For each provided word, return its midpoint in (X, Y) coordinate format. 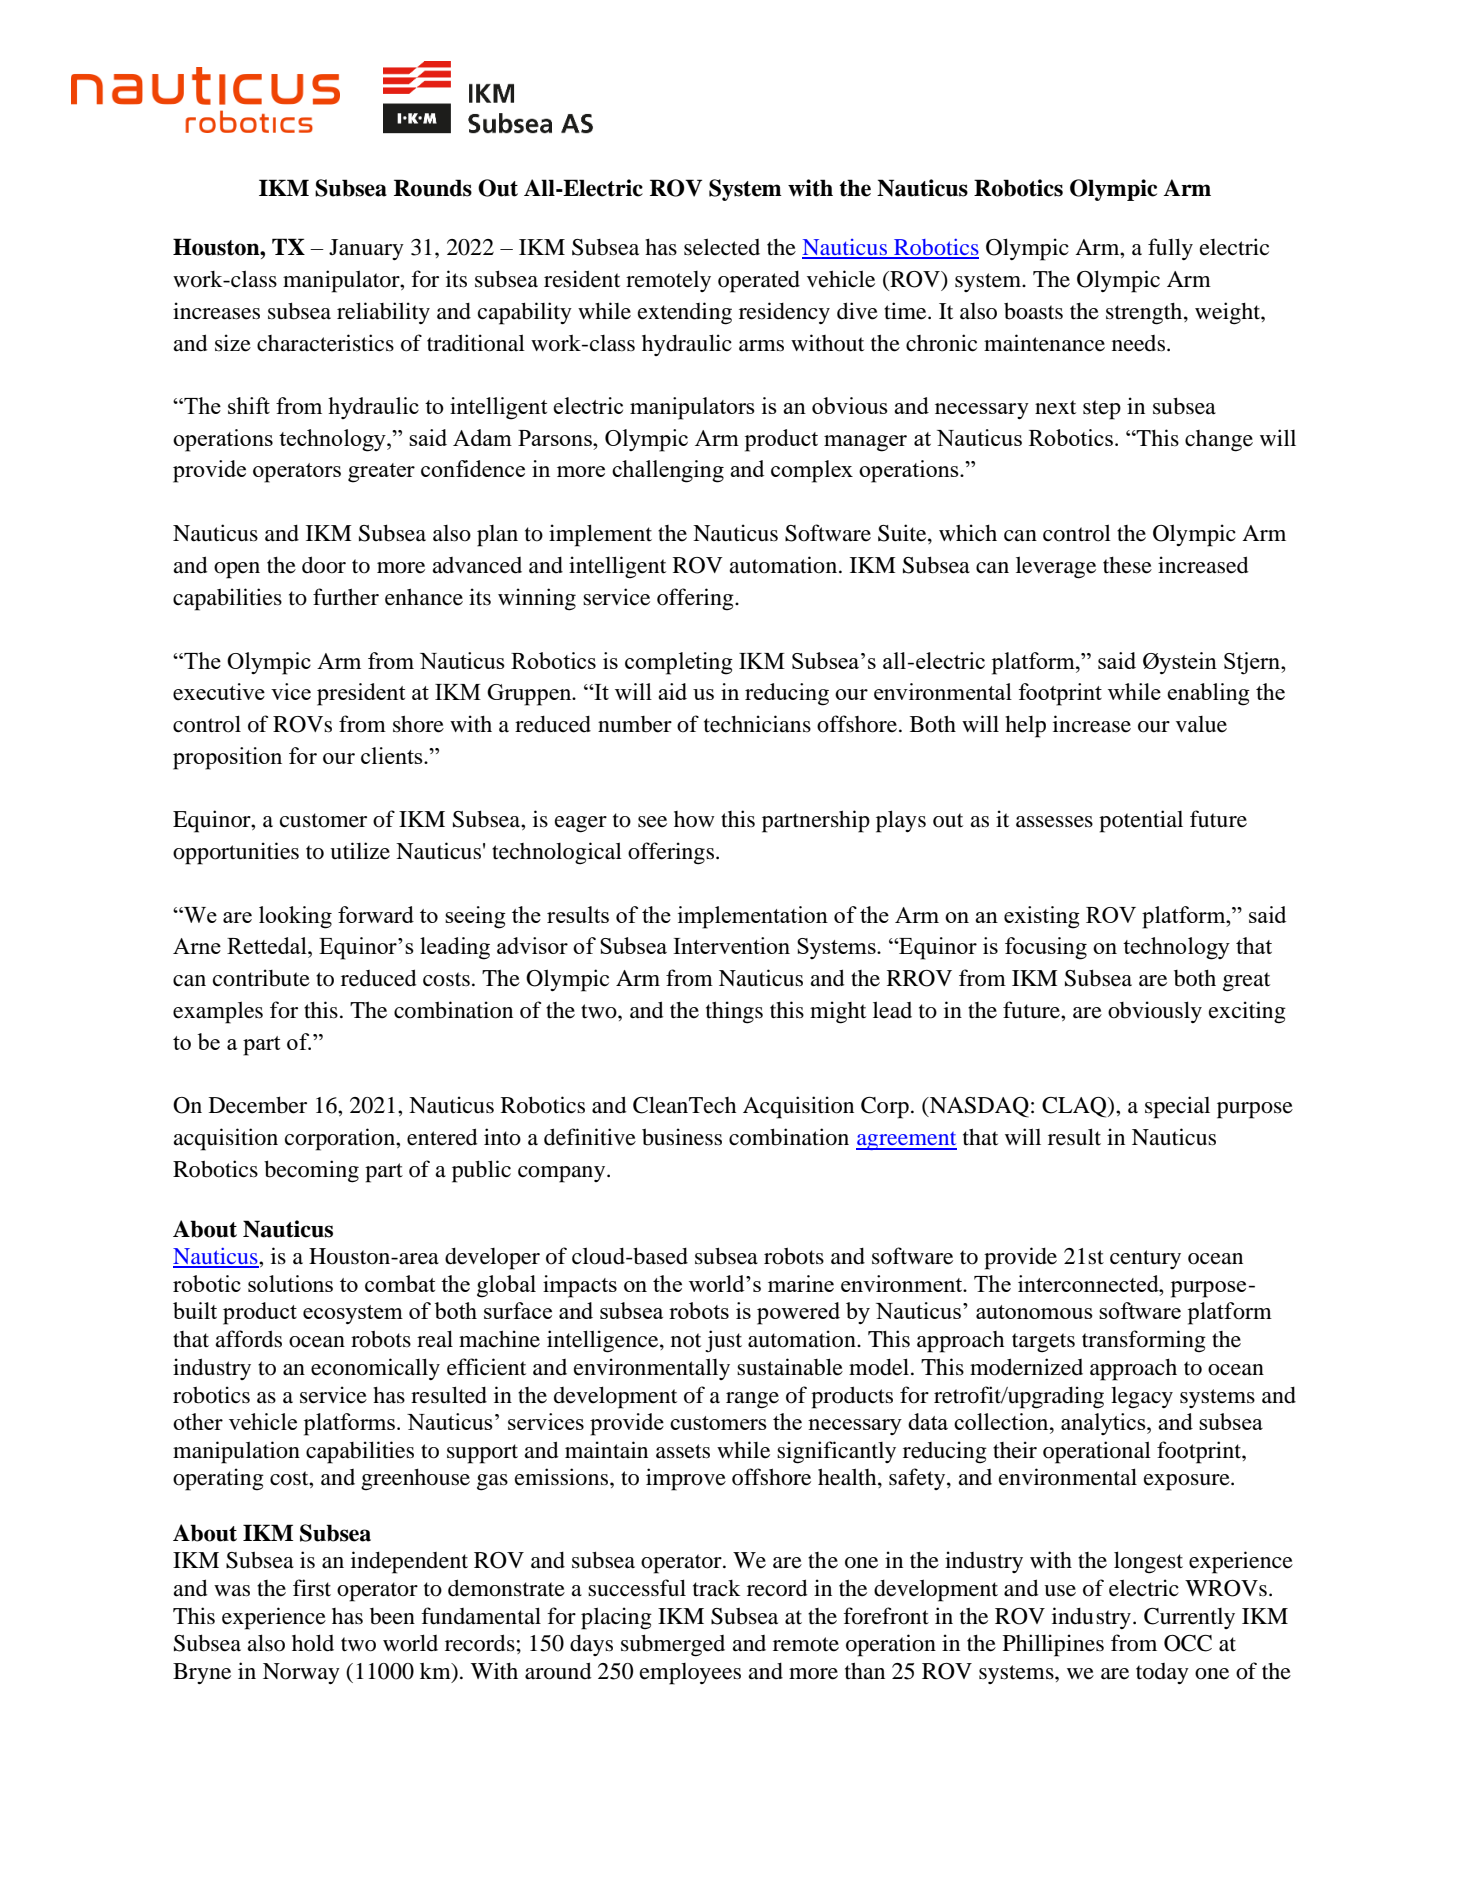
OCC (1188, 1643)
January (366, 249)
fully (1170, 249)
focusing (1046, 948)
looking (295, 917)
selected (722, 247)
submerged (673, 1645)
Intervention (731, 945)
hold (313, 1643)
